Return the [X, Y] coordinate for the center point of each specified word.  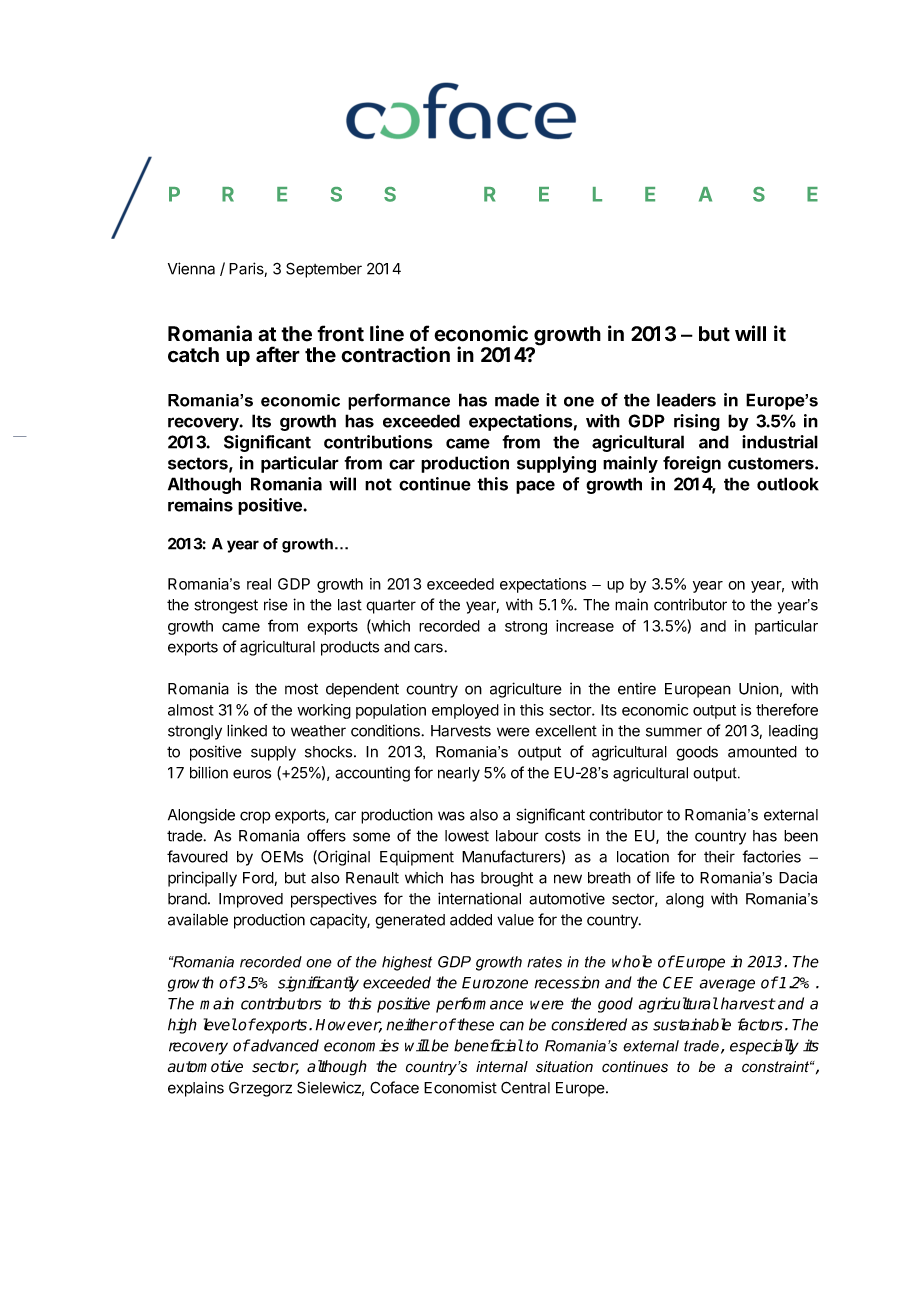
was [451, 816]
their [719, 856]
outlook [788, 484]
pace [535, 487]
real [259, 584]
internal [502, 1067]
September [324, 270]
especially [764, 1047]
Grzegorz [260, 1089]
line [387, 333]
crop [255, 817]
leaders [686, 400]
